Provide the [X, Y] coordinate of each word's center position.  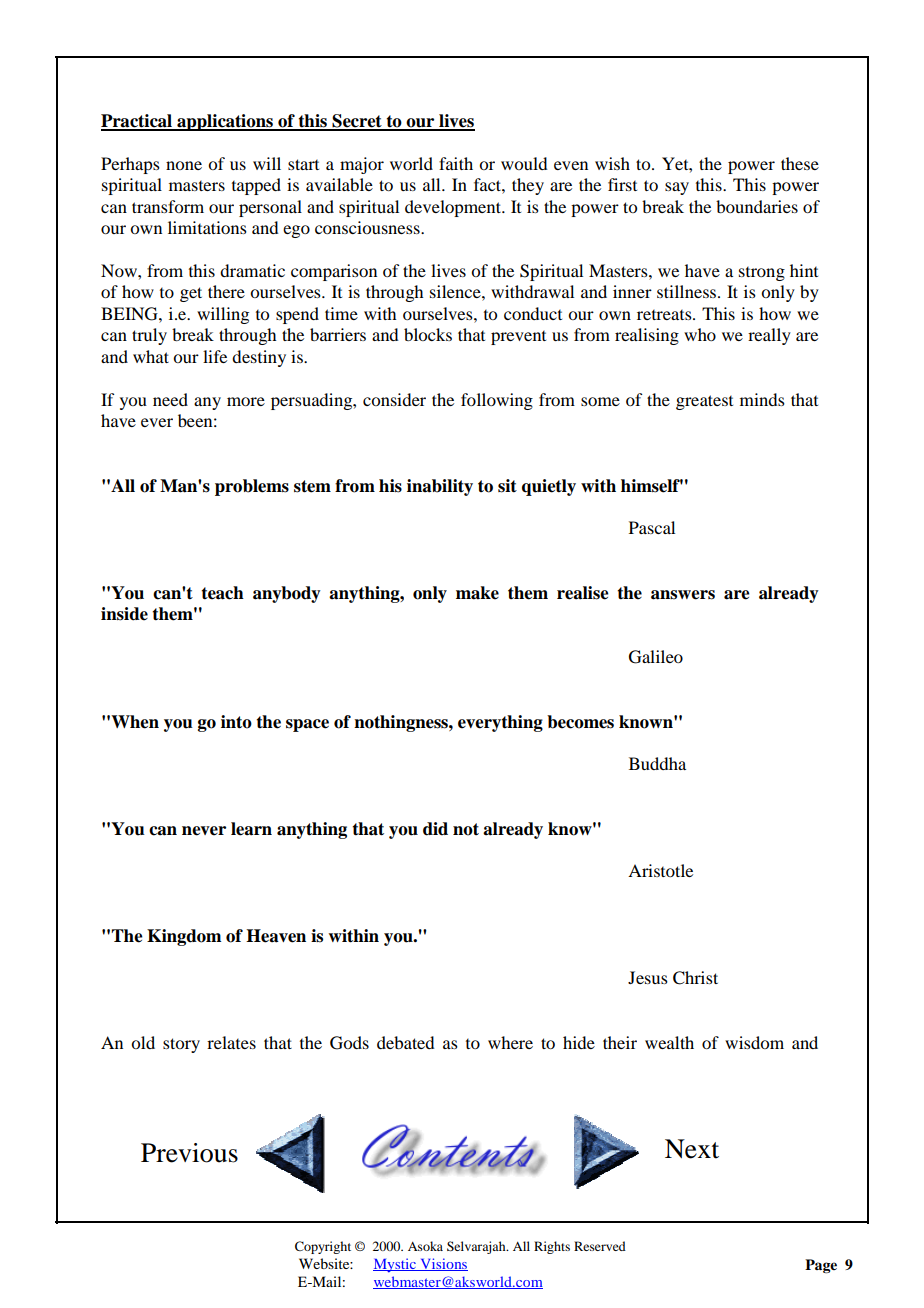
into [236, 722]
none [184, 165]
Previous [189, 1153]
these [800, 163]
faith [456, 163]
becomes [580, 722]
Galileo [656, 657]
